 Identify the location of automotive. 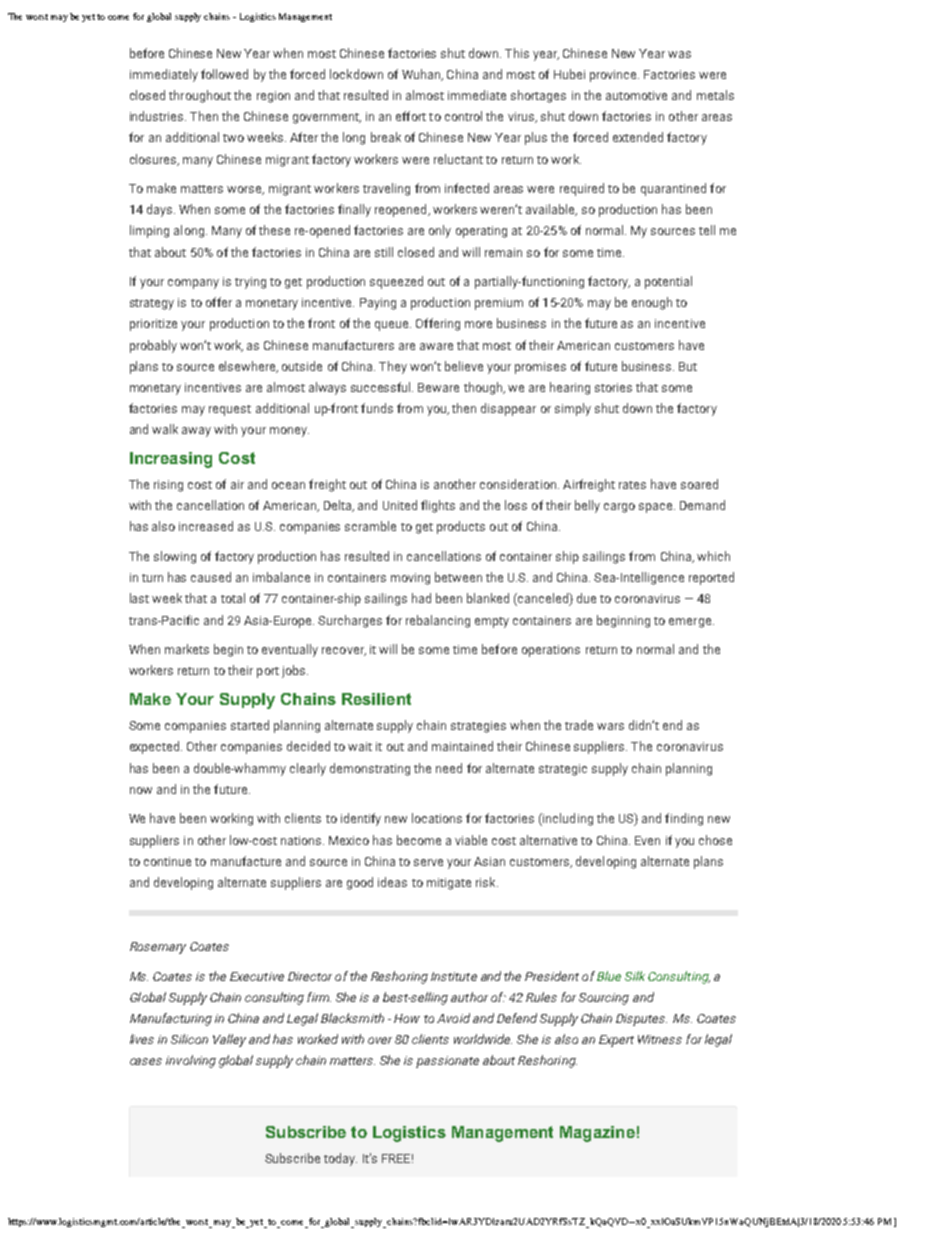
(636, 95).
